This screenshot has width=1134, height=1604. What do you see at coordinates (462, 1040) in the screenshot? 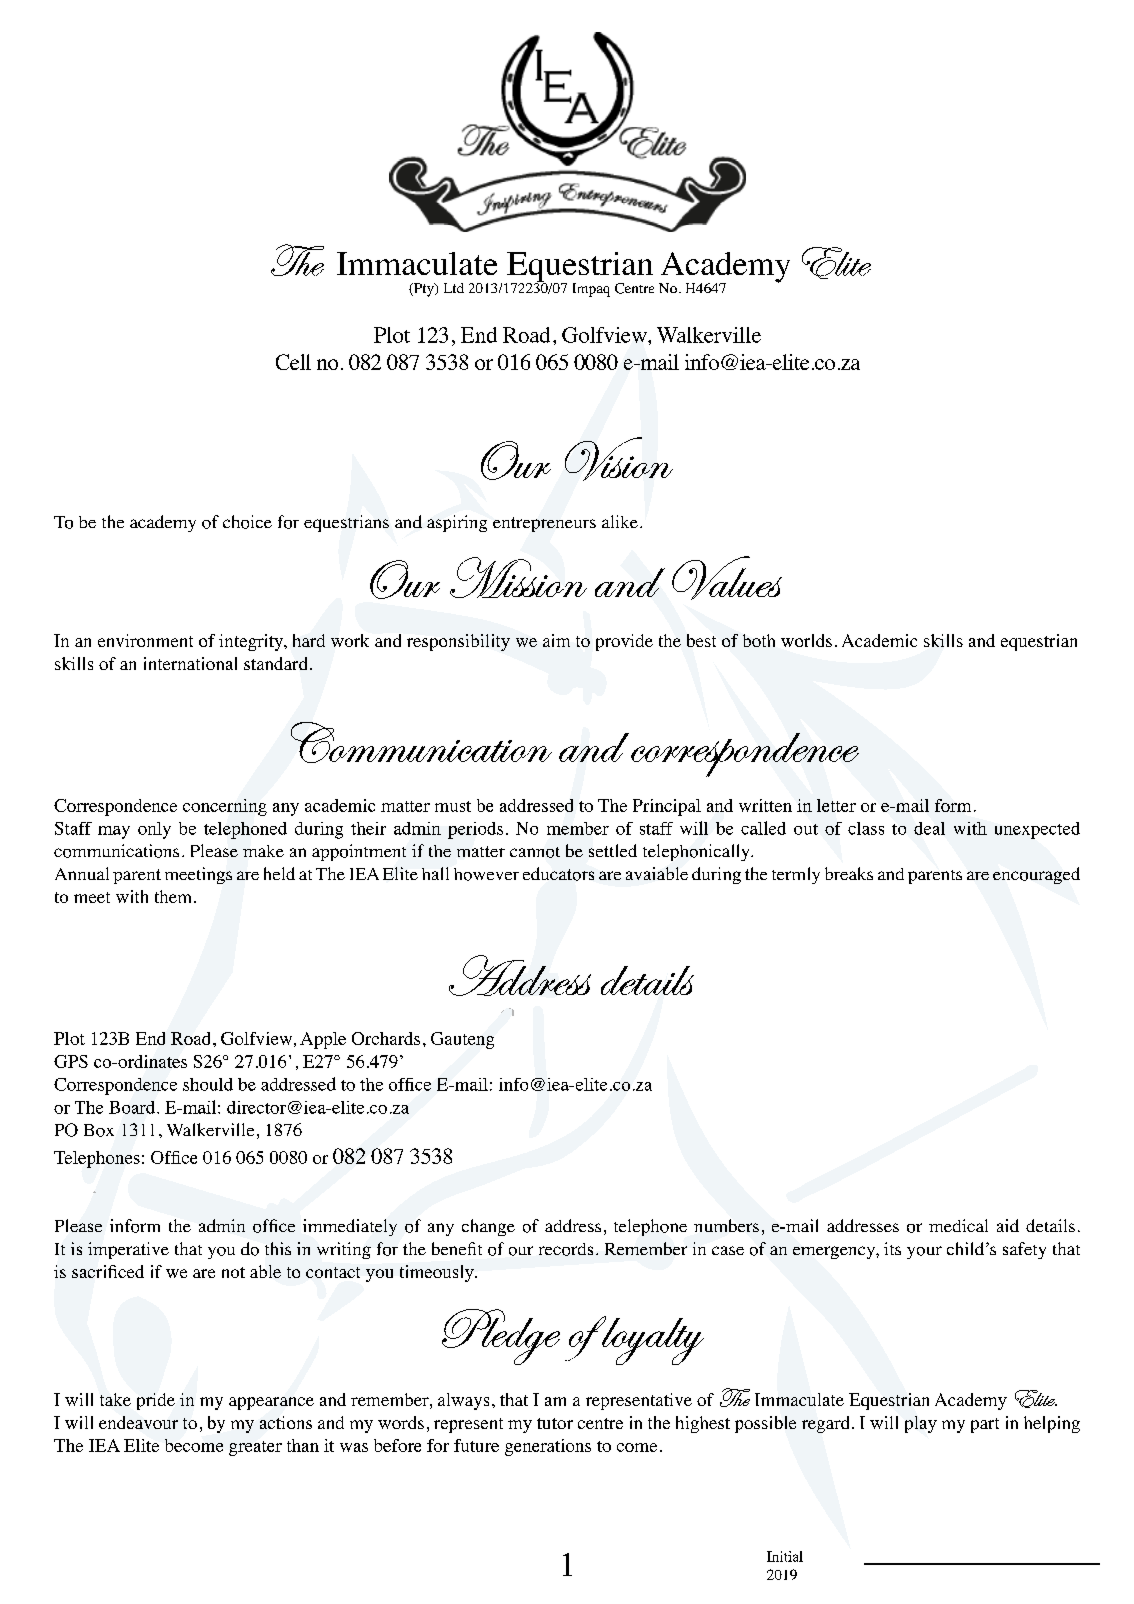
I see `Gauteng` at bounding box center [462, 1040].
